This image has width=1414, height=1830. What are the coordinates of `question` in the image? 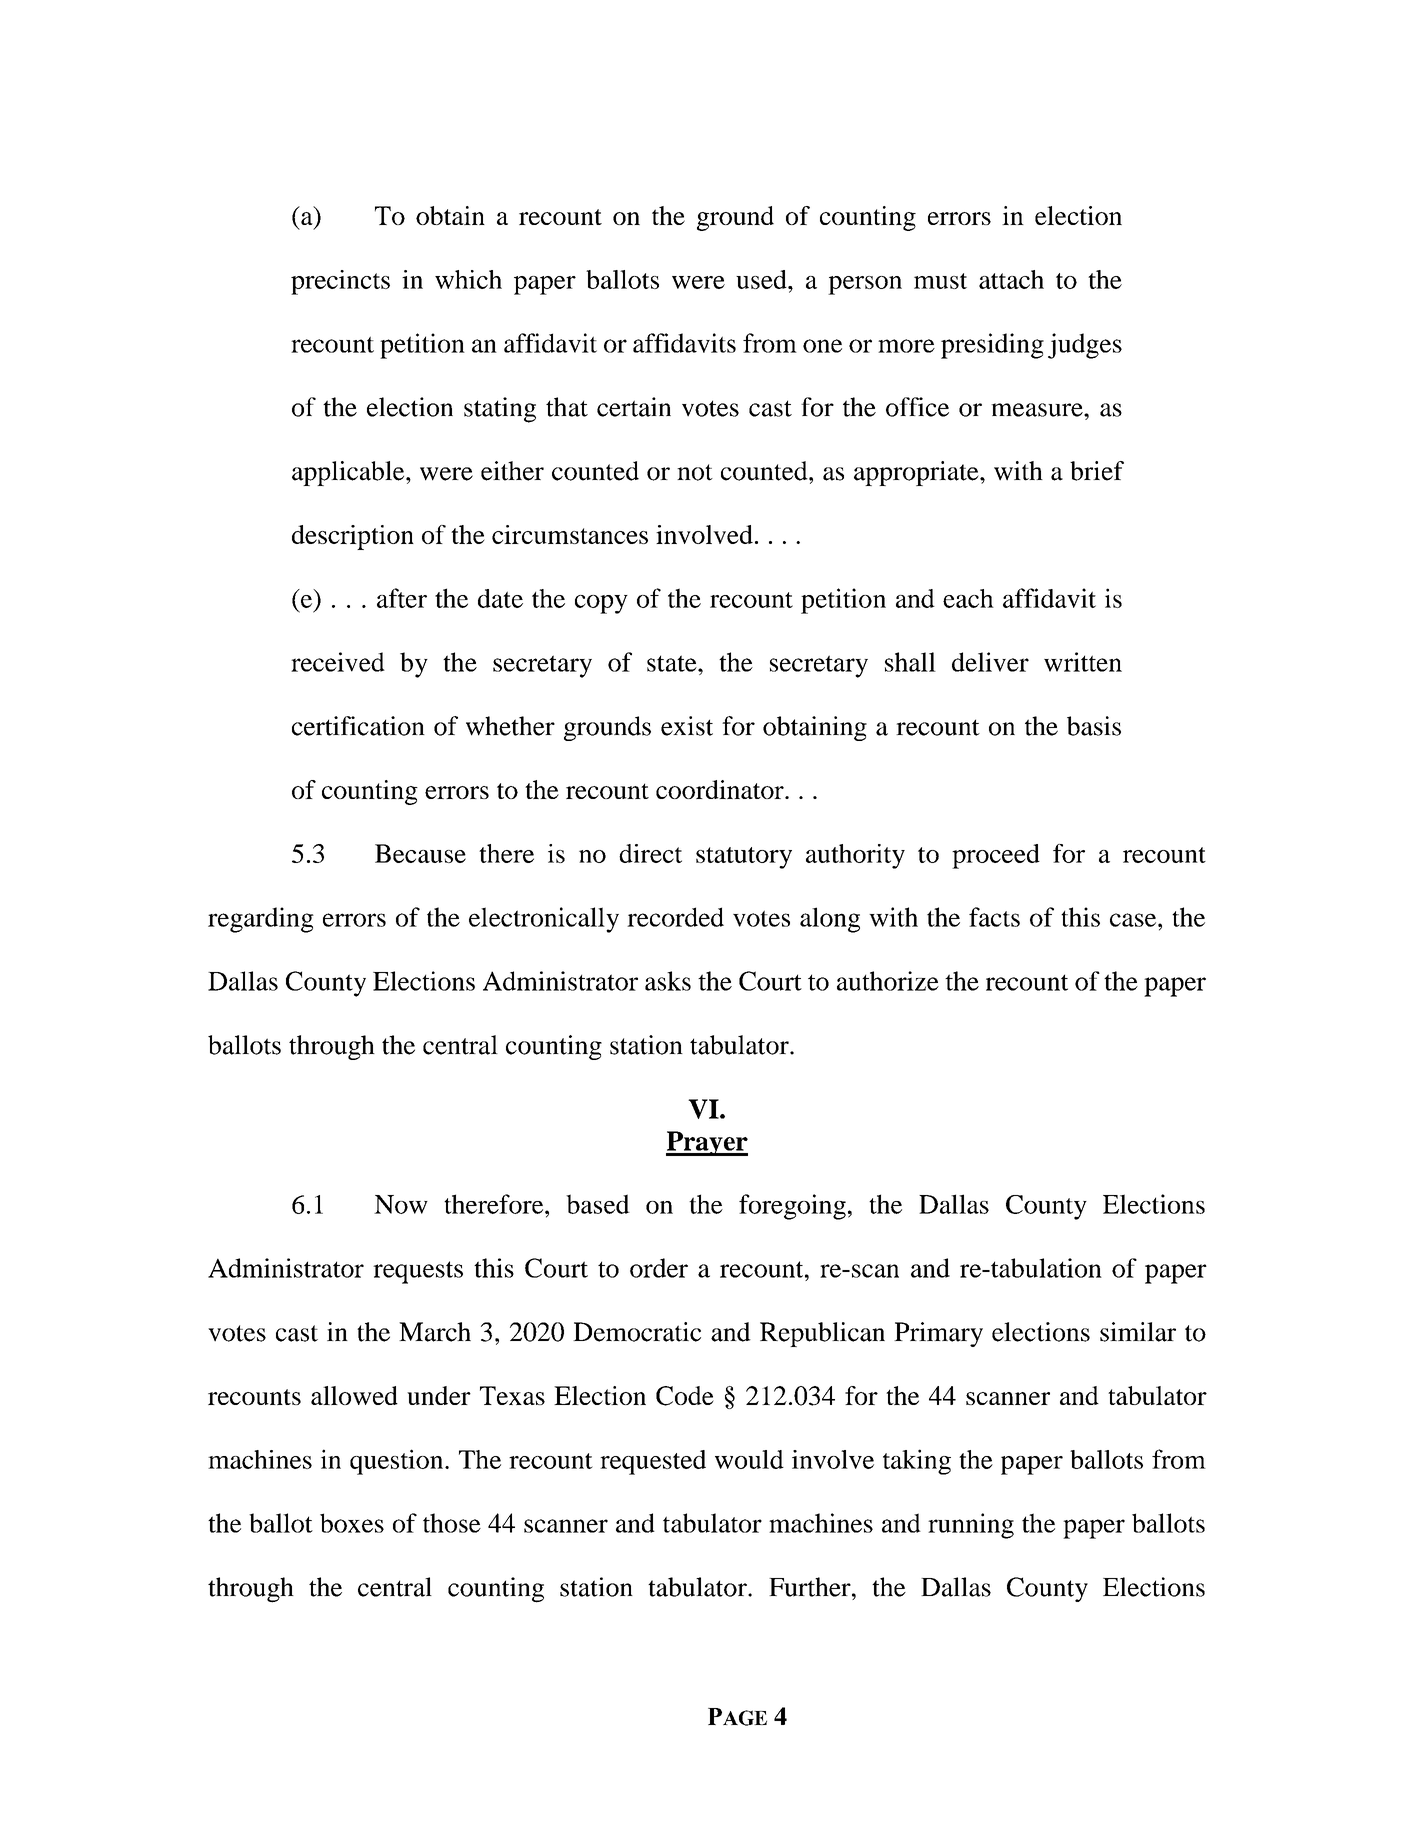 It's located at (398, 1462).
